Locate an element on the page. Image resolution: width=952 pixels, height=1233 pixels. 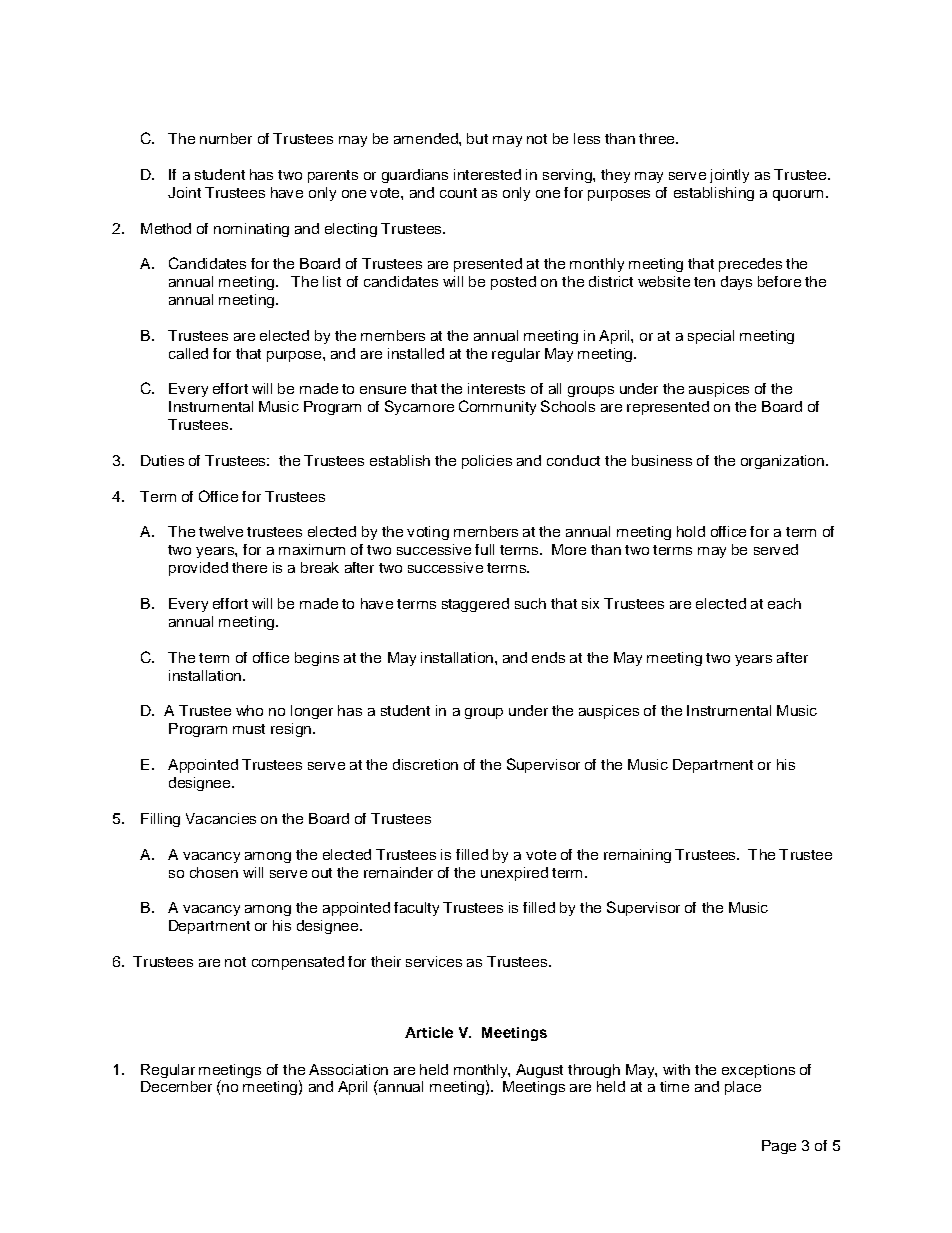
December is located at coordinates (176, 1086).
